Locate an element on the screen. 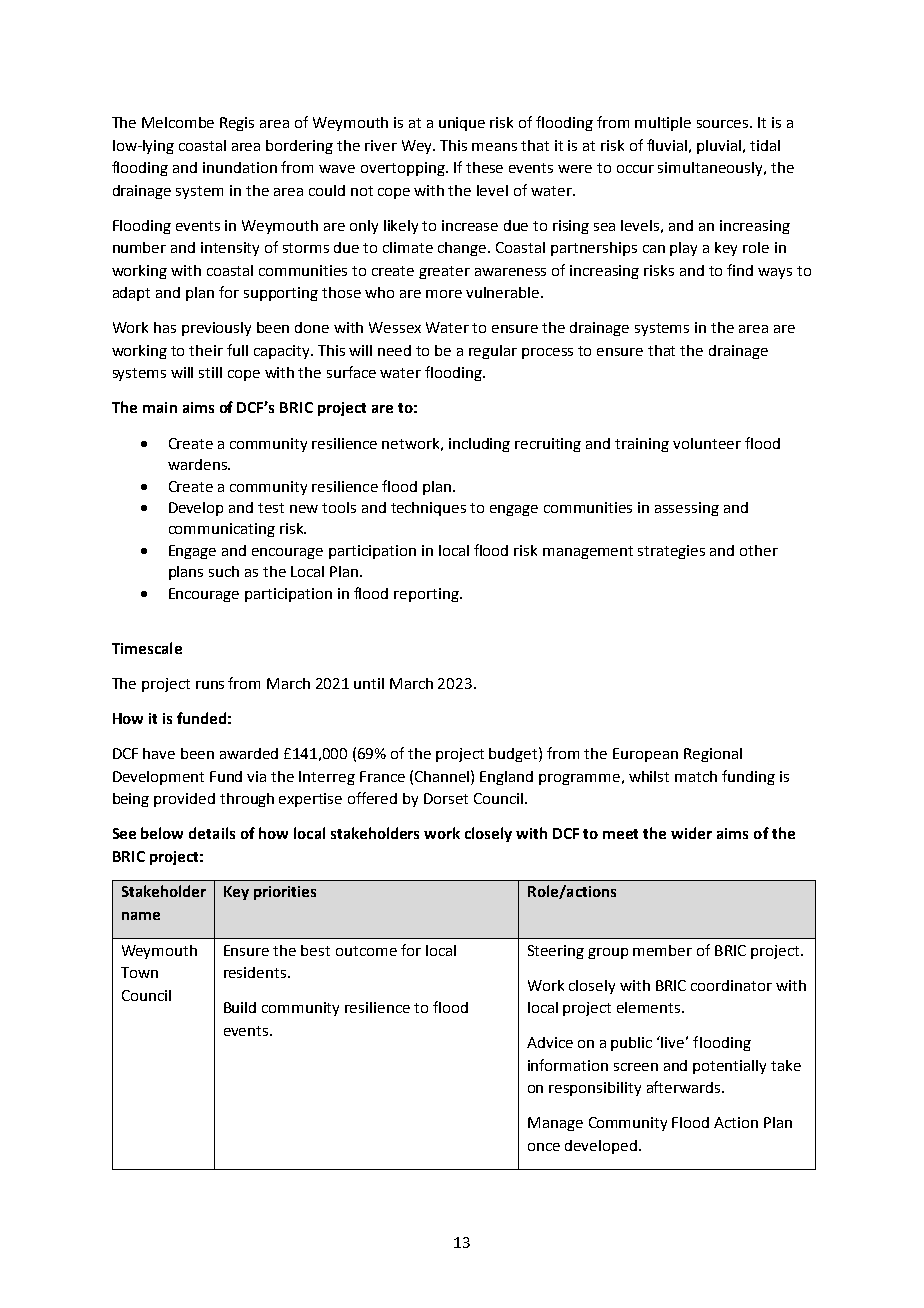 This screenshot has width=924, height=1308. Dorset is located at coordinates (446, 798).
